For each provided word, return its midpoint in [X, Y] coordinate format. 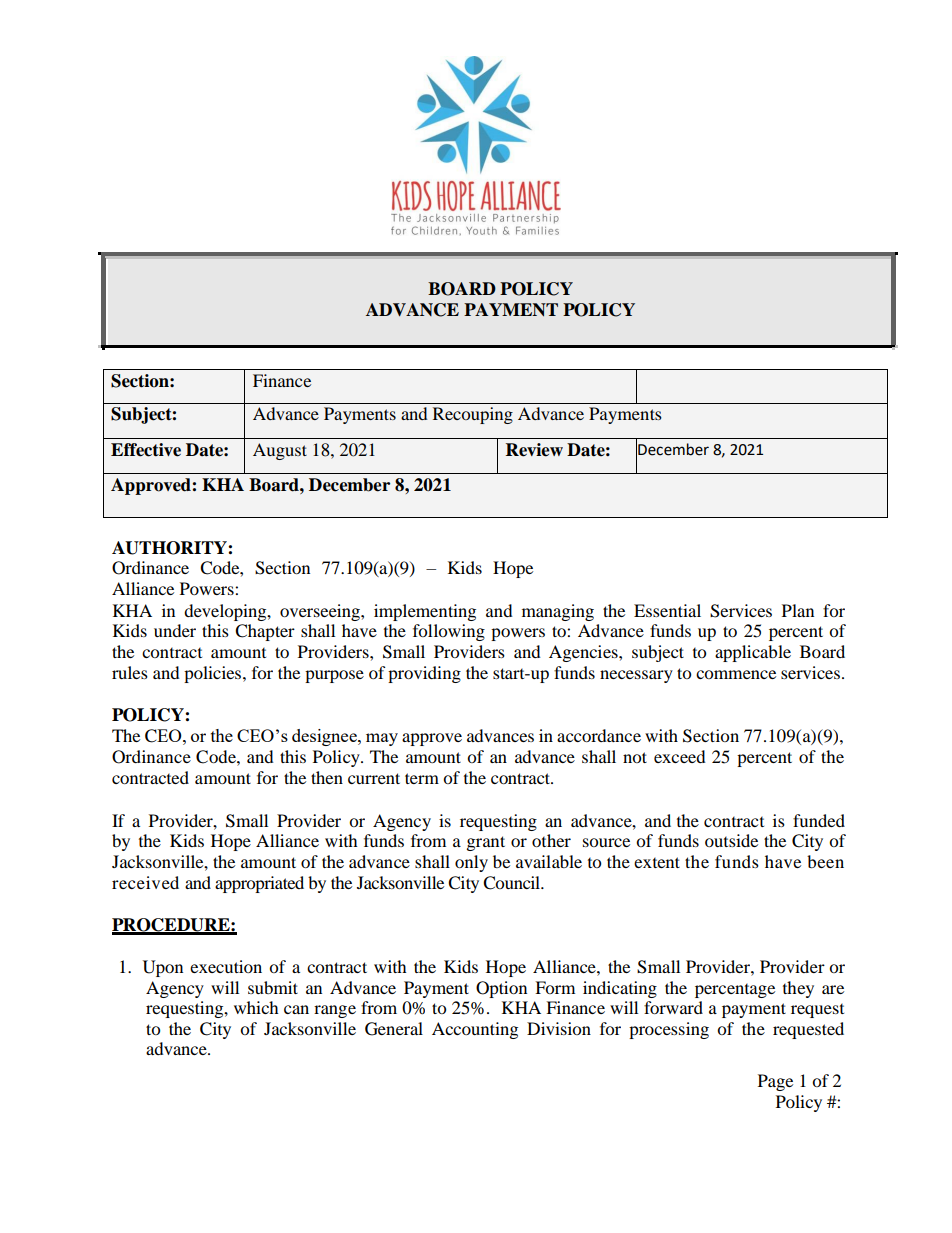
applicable [753, 653]
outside [731, 840]
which [256, 1007]
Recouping [473, 415]
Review [534, 450]
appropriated [259, 884]
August [280, 451]
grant [486, 843]
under [175, 630]
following [449, 632]
